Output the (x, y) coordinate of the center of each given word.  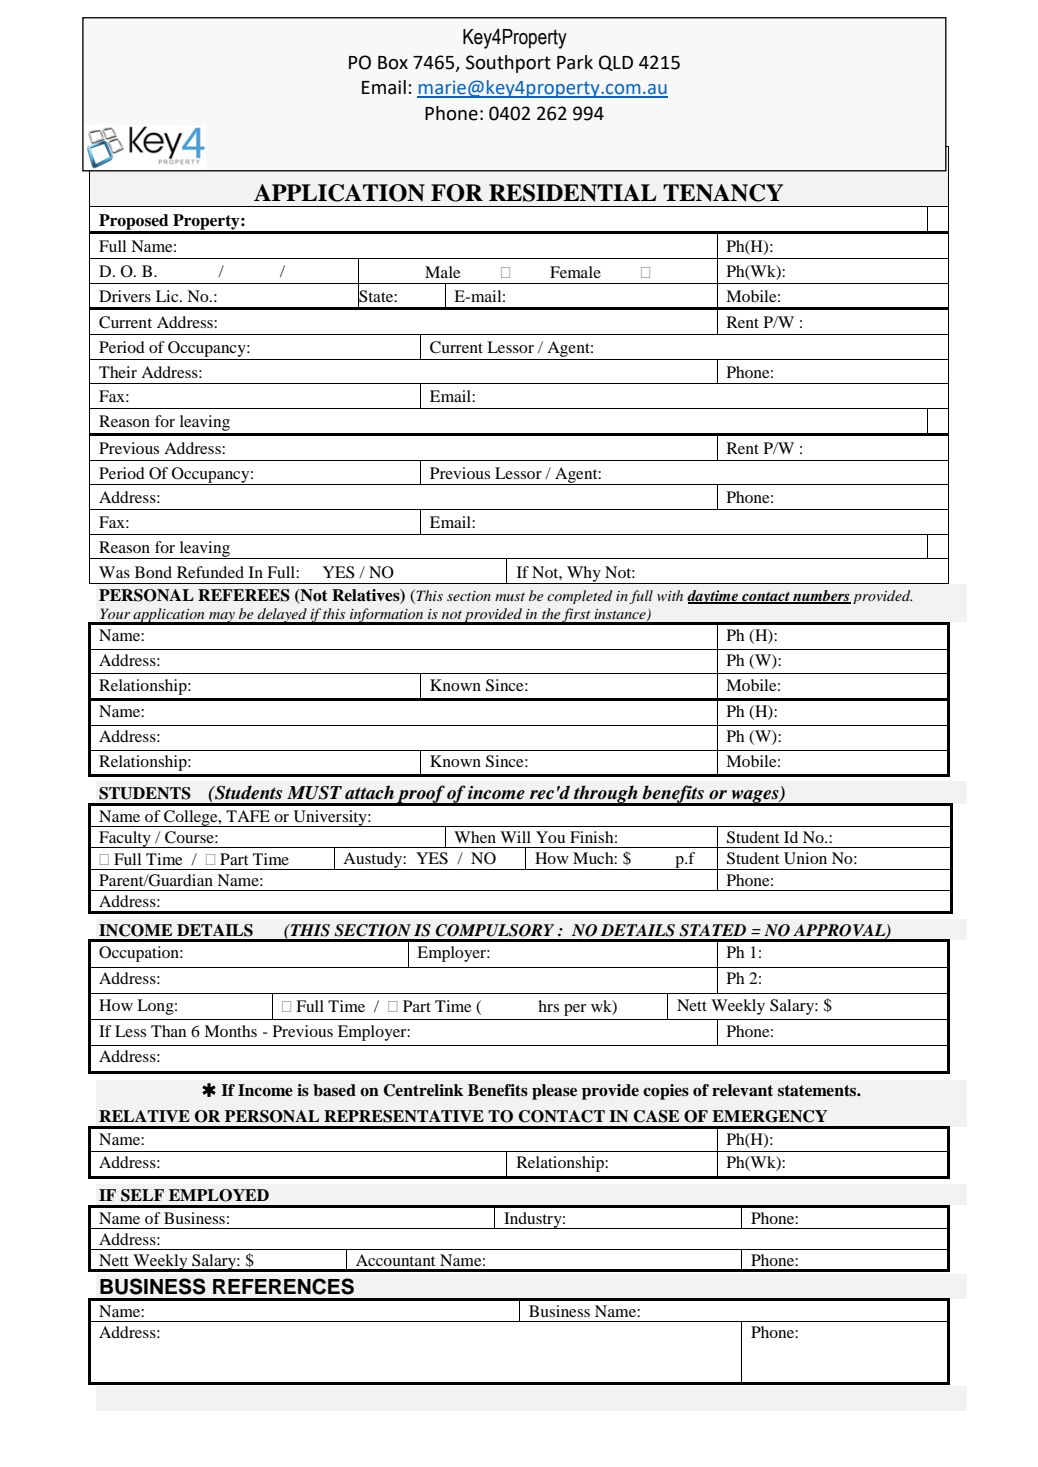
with (670, 595)
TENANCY (723, 193)
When (475, 837)
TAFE (248, 816)
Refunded (210, 572)
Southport (508, 64)
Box (393, 63)
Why (584, 575)
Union (805, 858)
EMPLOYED (219, 1195)
